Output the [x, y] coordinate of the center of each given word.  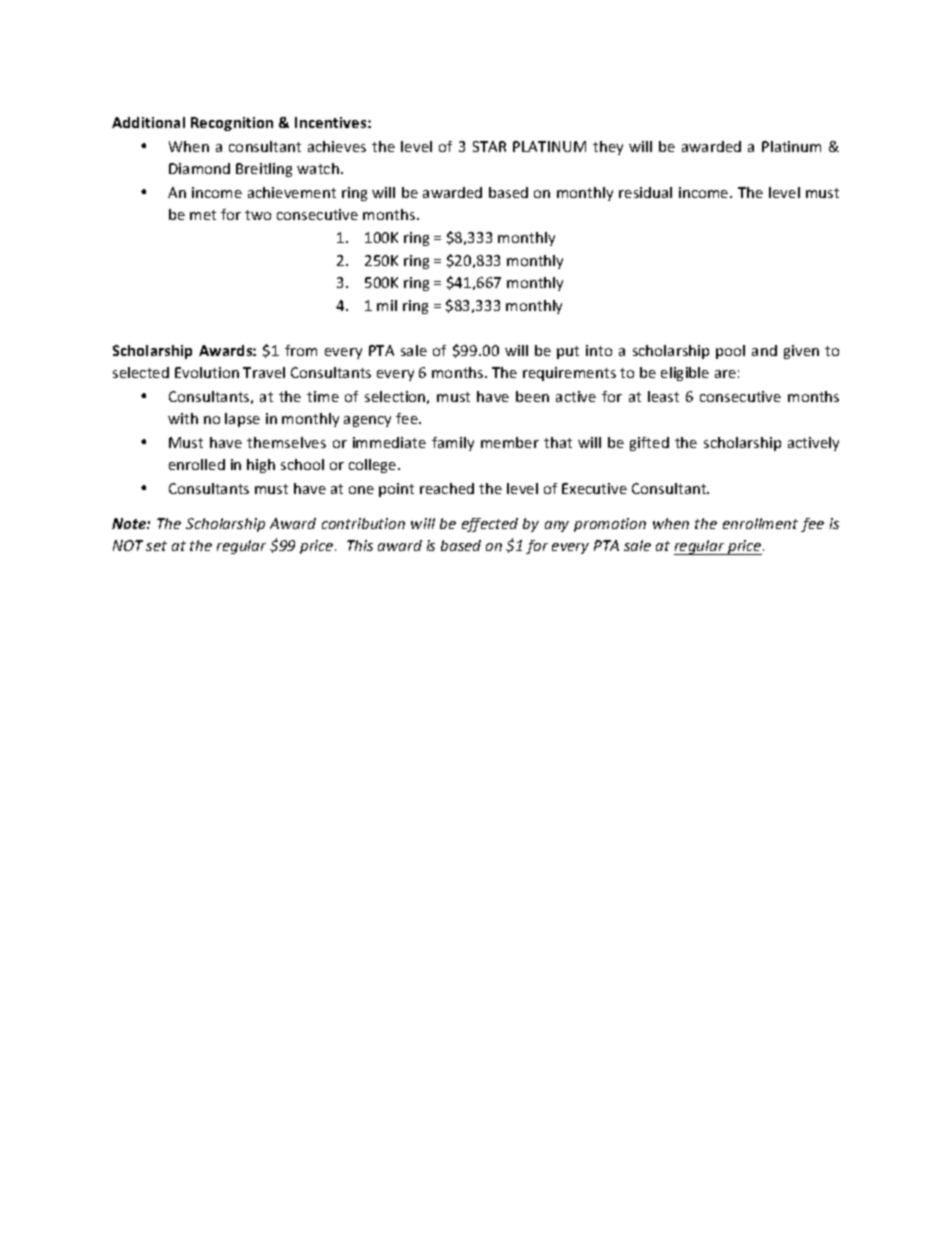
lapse [242, 420]
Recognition [232, 124]
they [608, 148]
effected [490, 525]
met [203, 215]
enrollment [760, 523]
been [532, 396]
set [156, 546]
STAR [489, 146]
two [258, 215]
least [663, 396]
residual [645, 192]
